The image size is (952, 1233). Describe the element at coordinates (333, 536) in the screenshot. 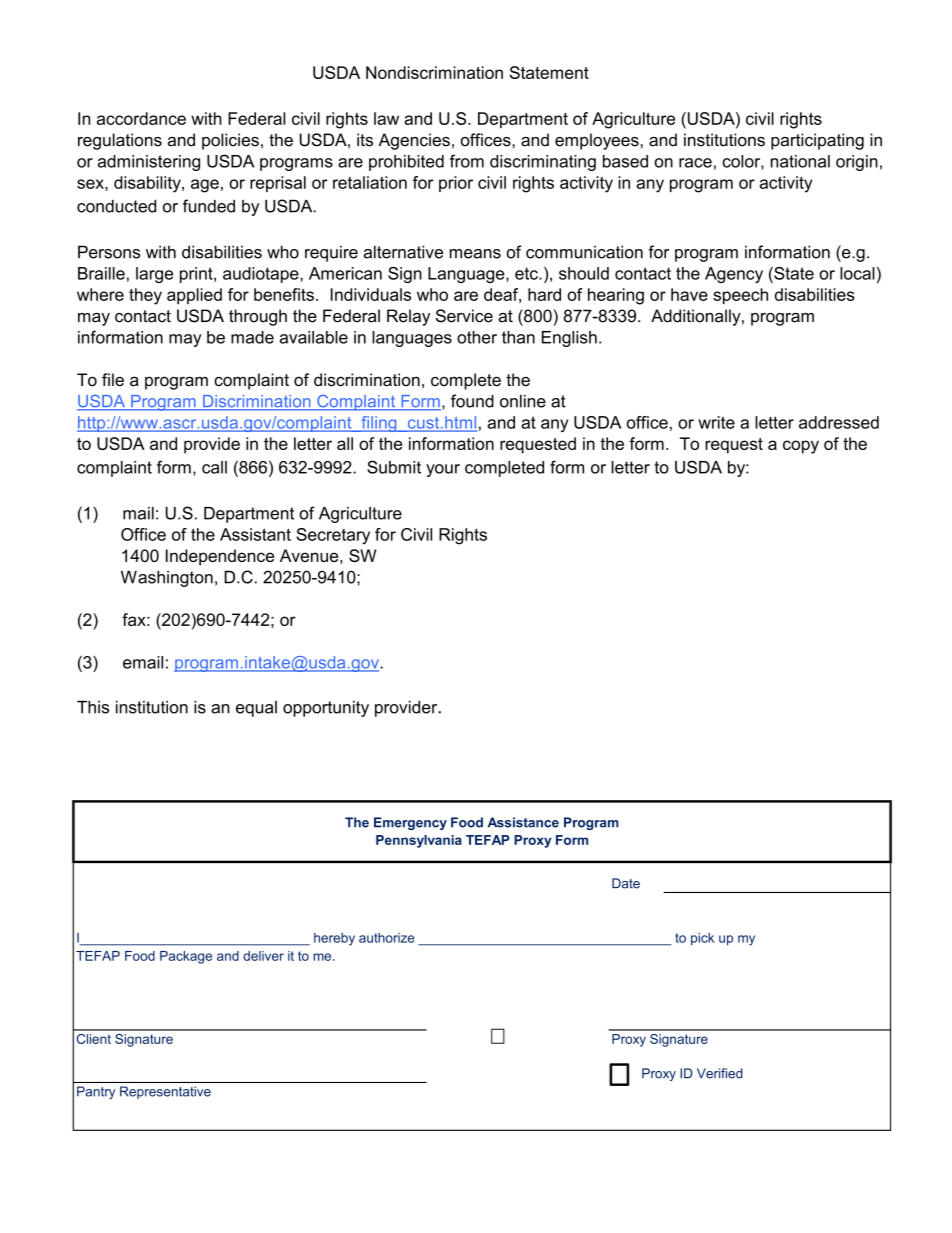

I see `Secretary` at that location.
